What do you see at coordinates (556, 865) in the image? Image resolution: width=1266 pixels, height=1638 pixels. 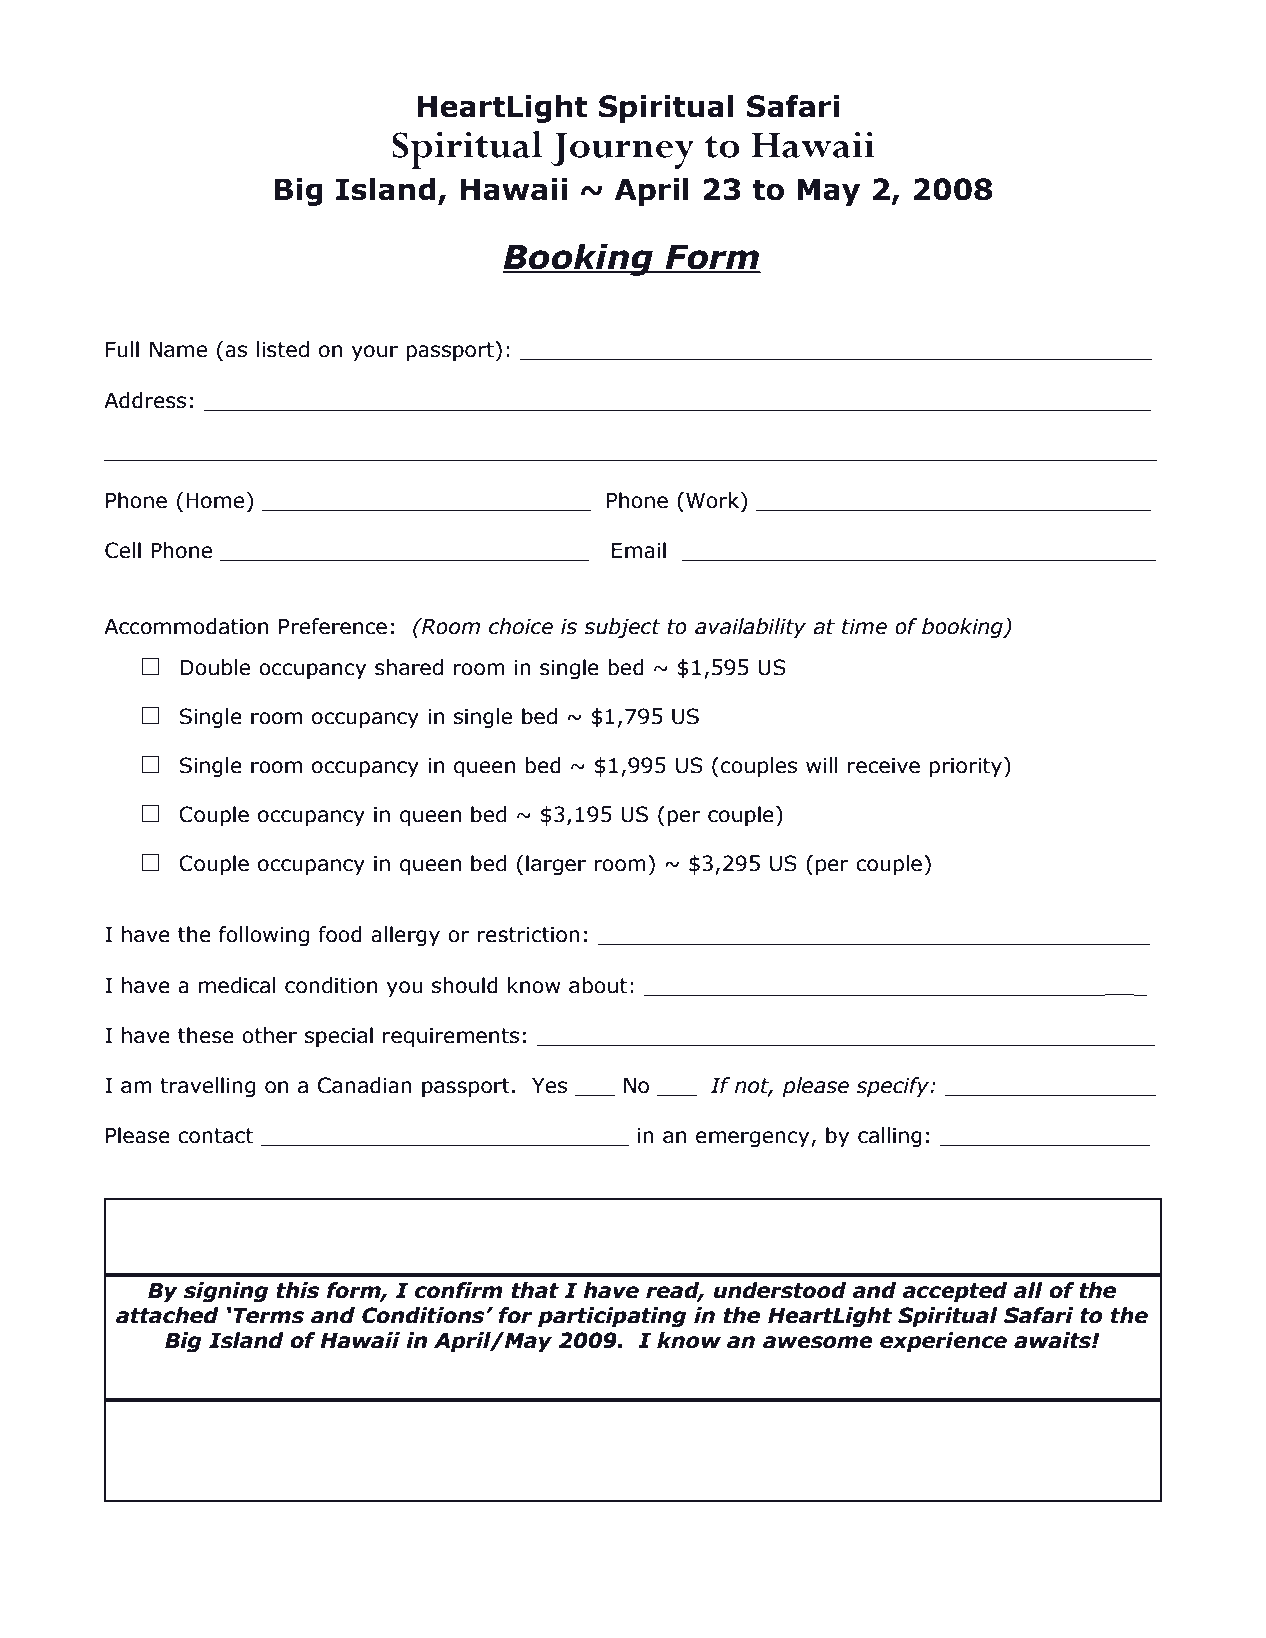 I see `larger` at bounding box center [556, 865].
